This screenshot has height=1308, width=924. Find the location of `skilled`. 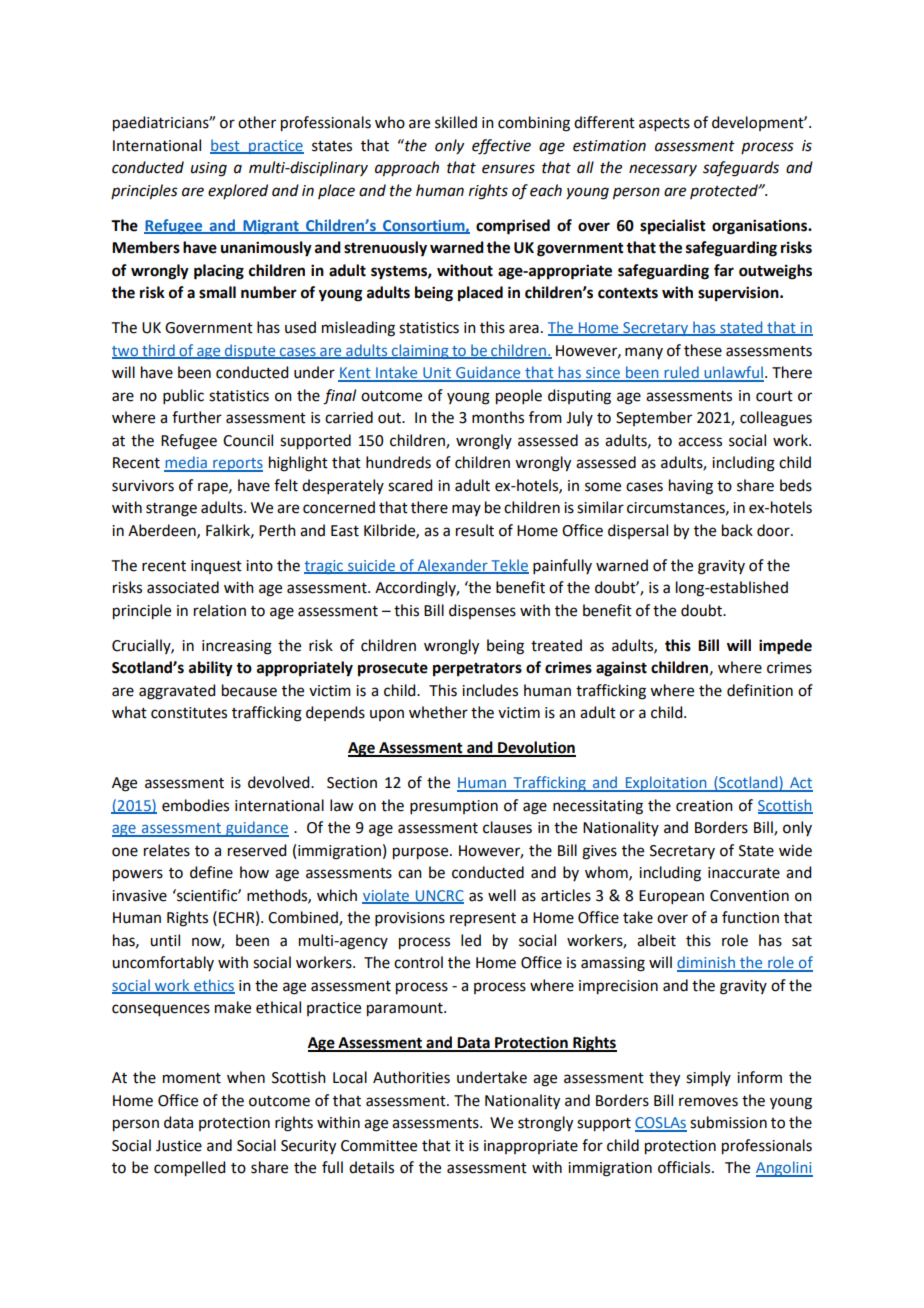

skilled is located at coordinates (456, 122).
